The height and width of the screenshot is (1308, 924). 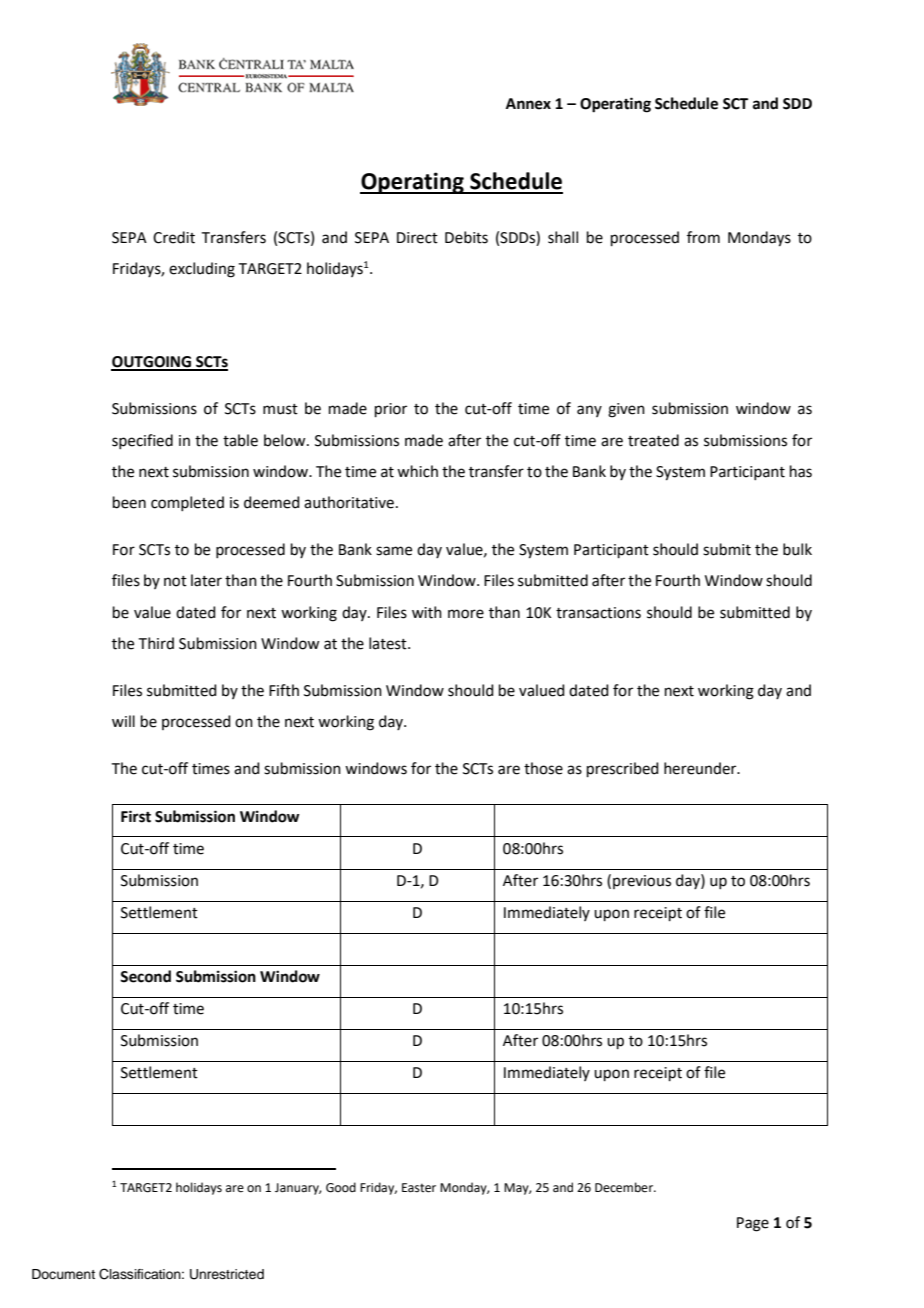 I want to click on been, so click(x=129, y=502).
